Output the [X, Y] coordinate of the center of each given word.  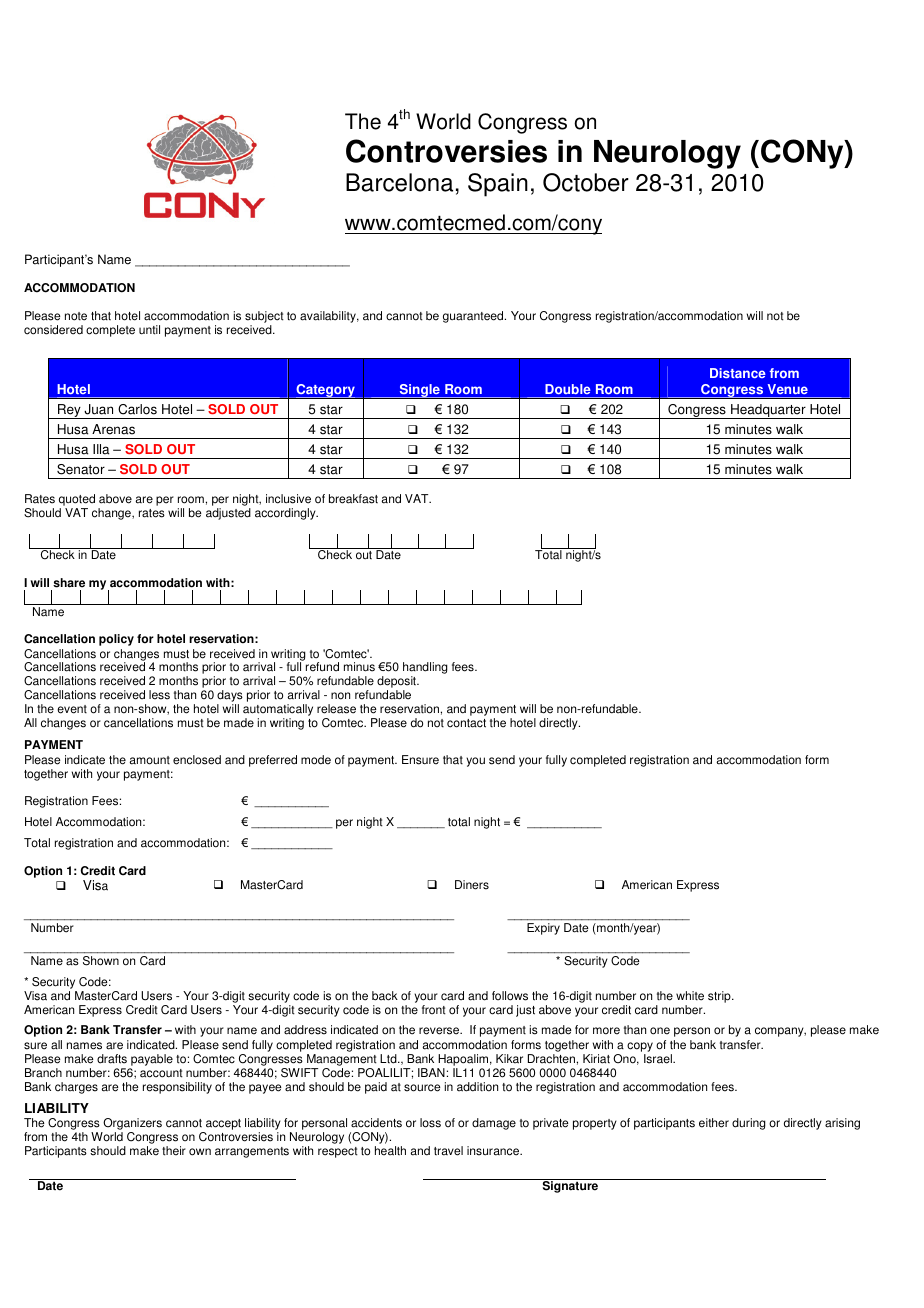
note [76, 316]
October [586, 182]
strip [720, 997]
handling [425, 669]
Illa [101, 449]
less [159, 695]
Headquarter [768, 411]
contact [466, 723]
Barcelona [399, 182]
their [174, 1151]
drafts [112, 1059]
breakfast [353, 499]
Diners [472, 885]
